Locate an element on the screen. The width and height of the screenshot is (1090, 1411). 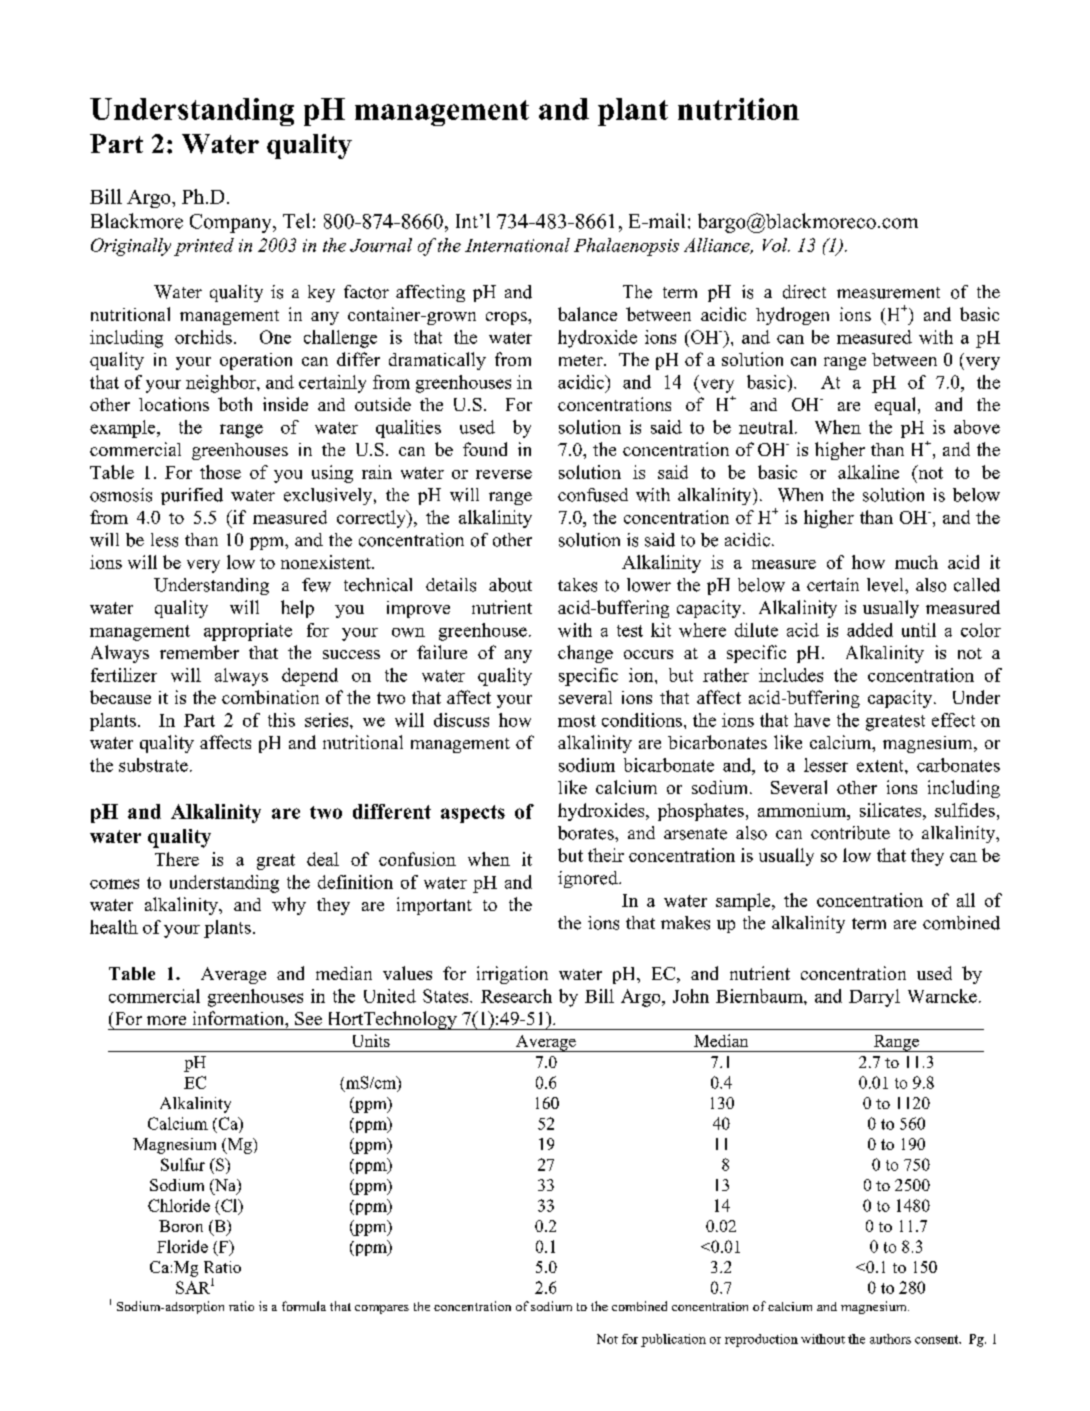
printed is located at coordinates (204, 247).
